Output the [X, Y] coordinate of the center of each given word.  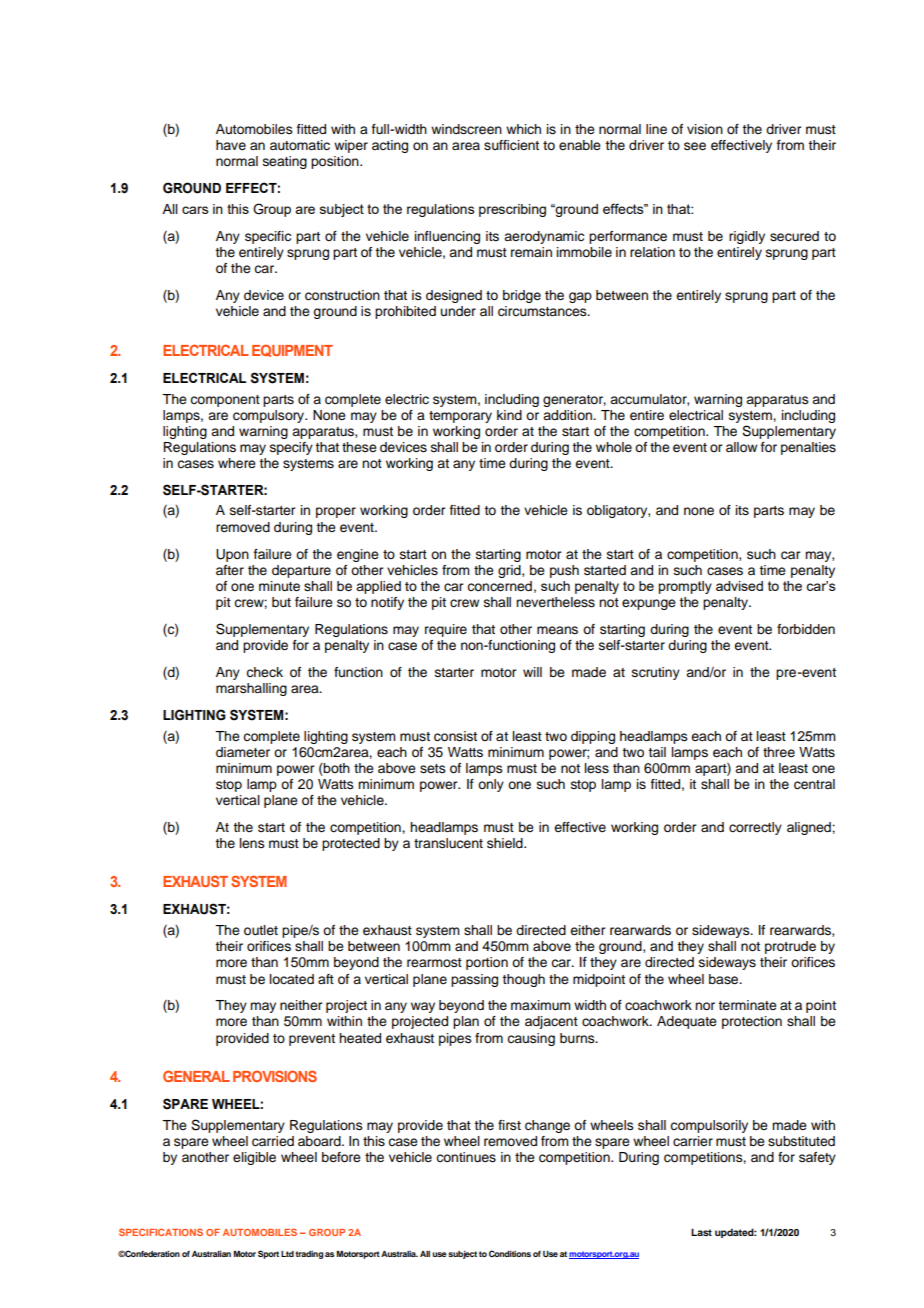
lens [252, 843]
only [491, 785]
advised [739, 586]
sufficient [511, 145]
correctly [755, 828]
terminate [747, 1005]
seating [285, 162]
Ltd [287, 1254]
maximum [541, 1005]
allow [741, 447]
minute [279, 586]
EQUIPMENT [292, 350]
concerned [499, 586]
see [695, 146]
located [292, 979]
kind [509, 415]
